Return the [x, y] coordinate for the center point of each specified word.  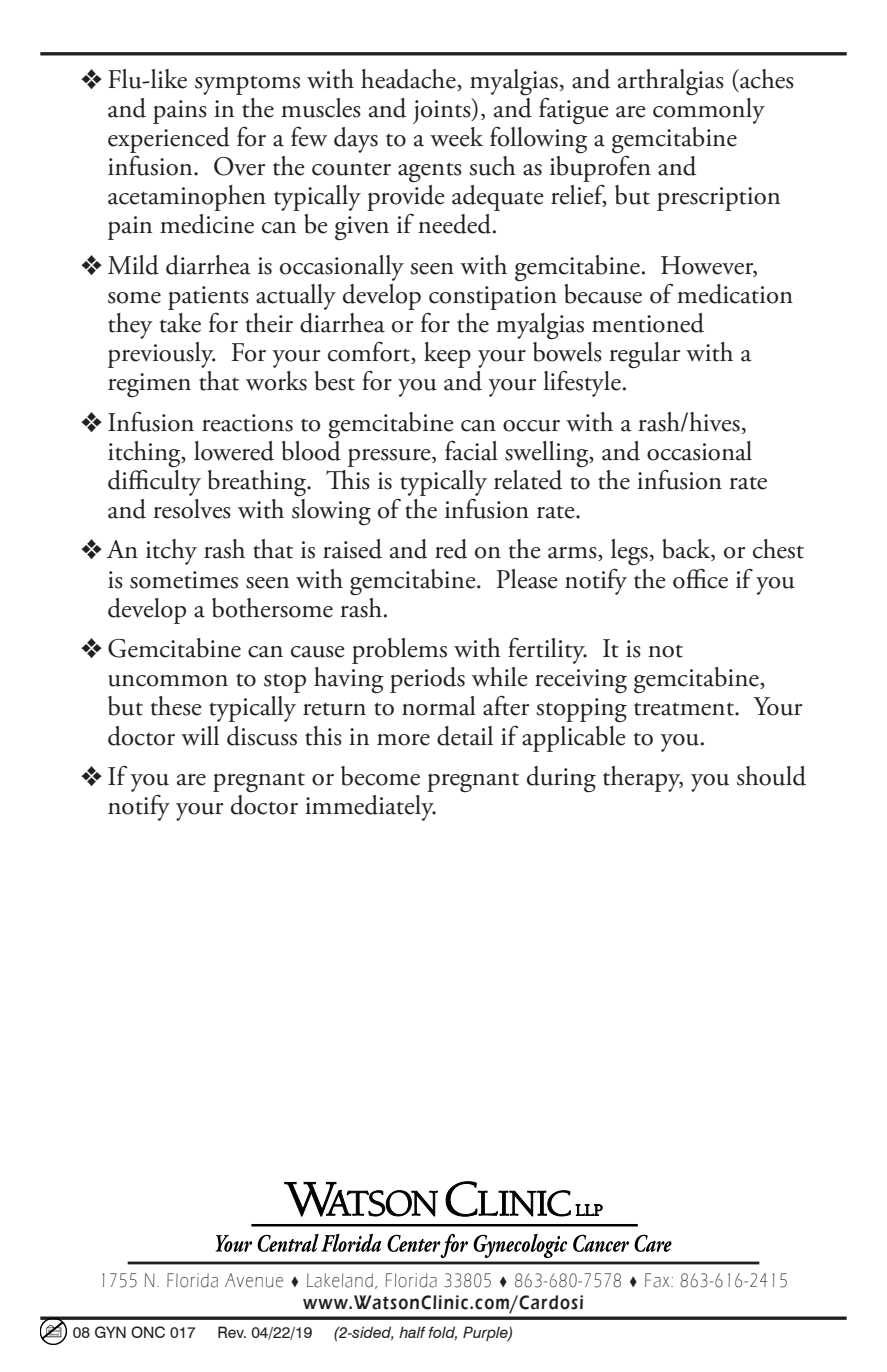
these [176, 706]
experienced [169, 140]
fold [442, 1333]
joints [443, 111]
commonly [709, 109]
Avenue [254, 1280]
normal [439, 706]
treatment [685, 709]
